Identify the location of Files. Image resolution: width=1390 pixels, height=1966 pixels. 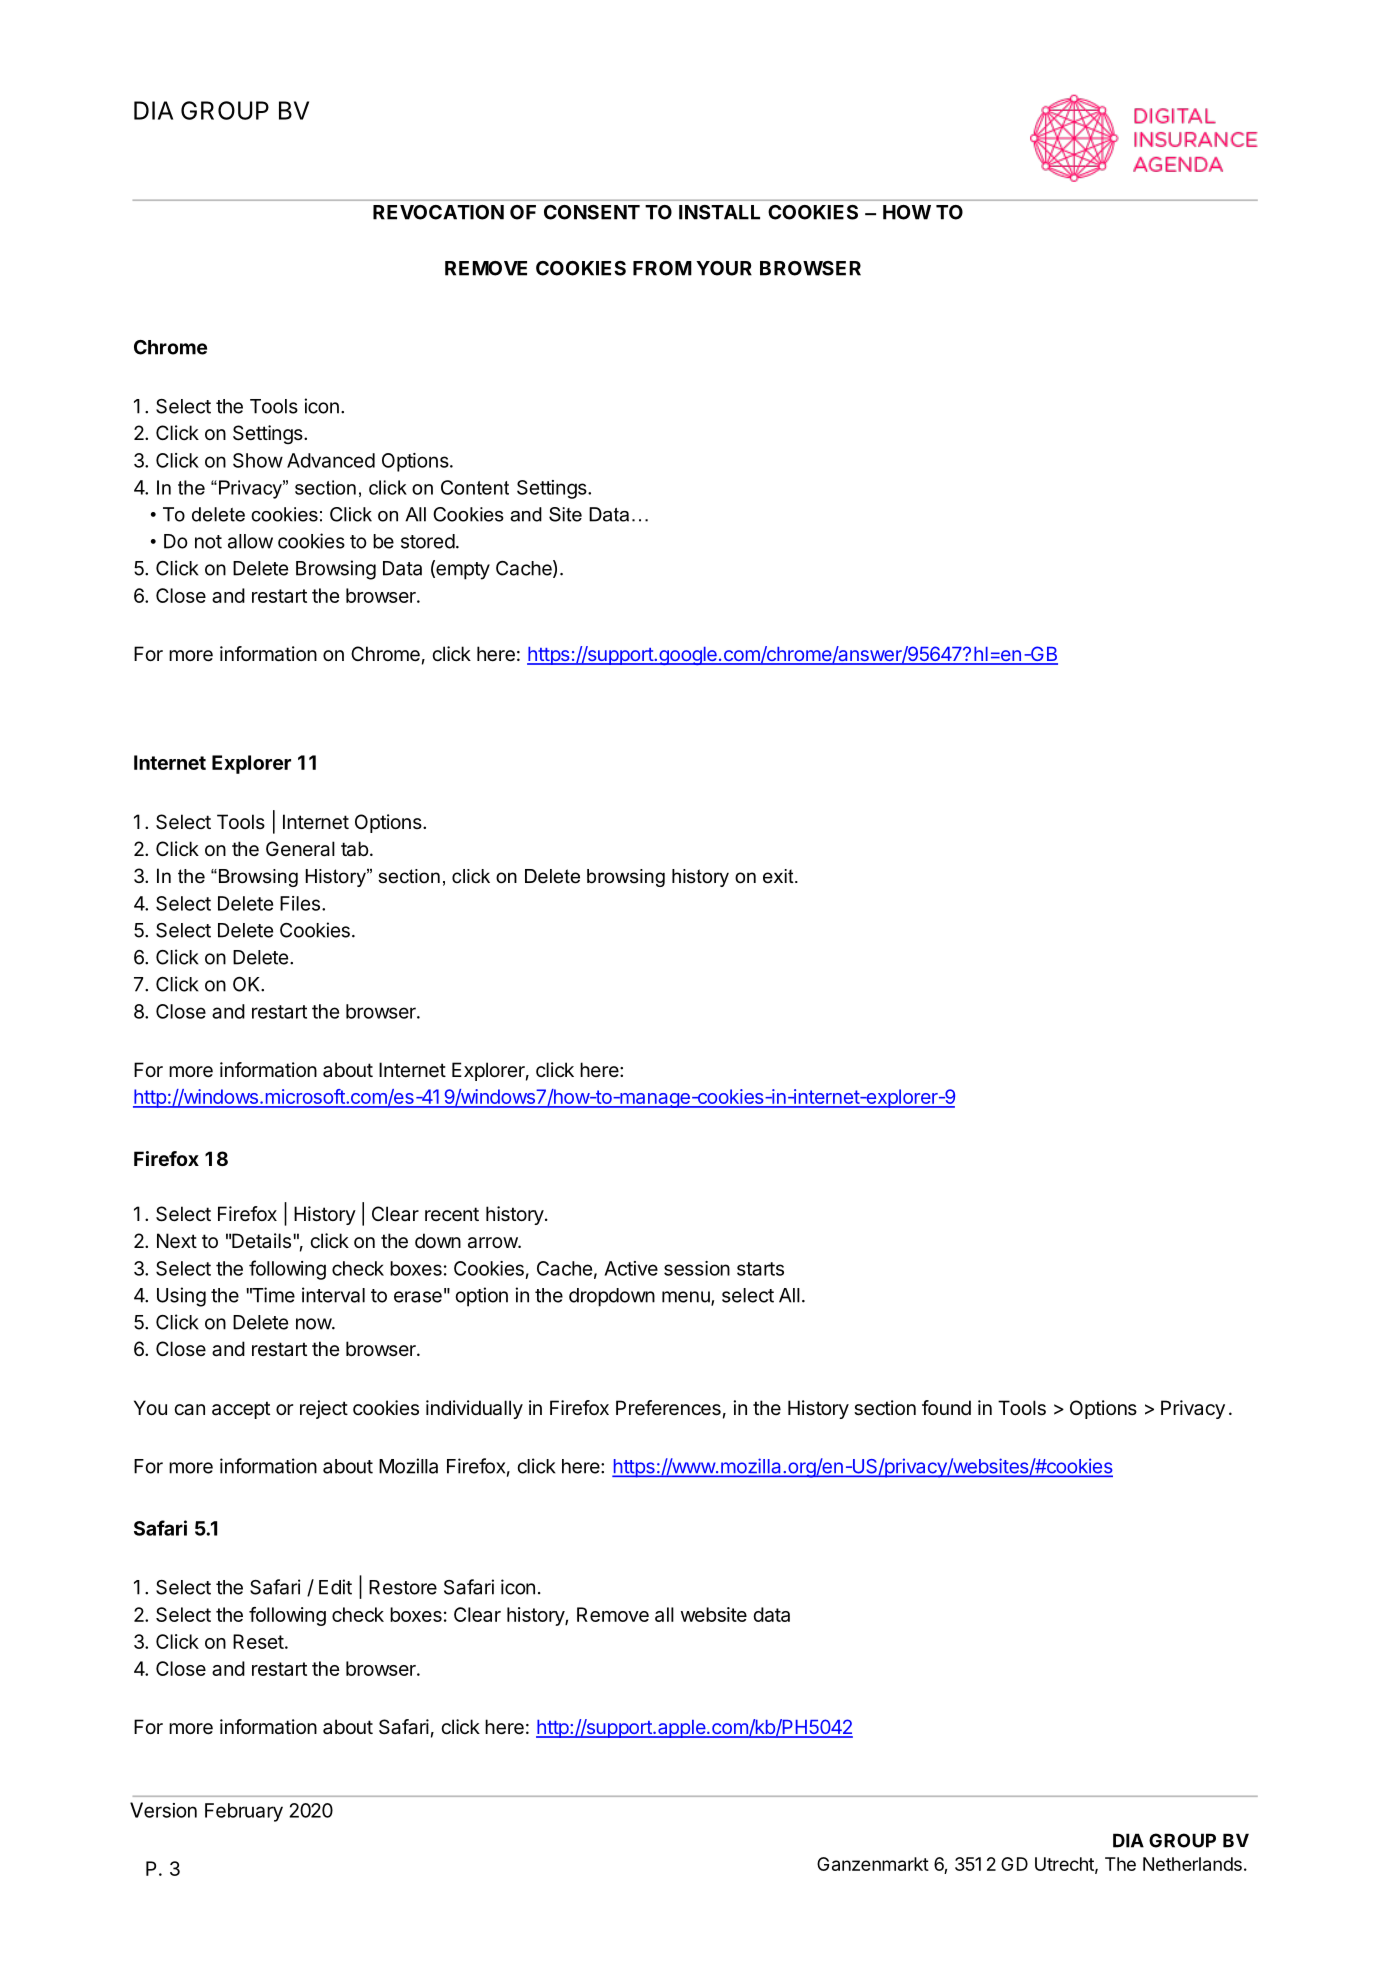
(300, 903).
